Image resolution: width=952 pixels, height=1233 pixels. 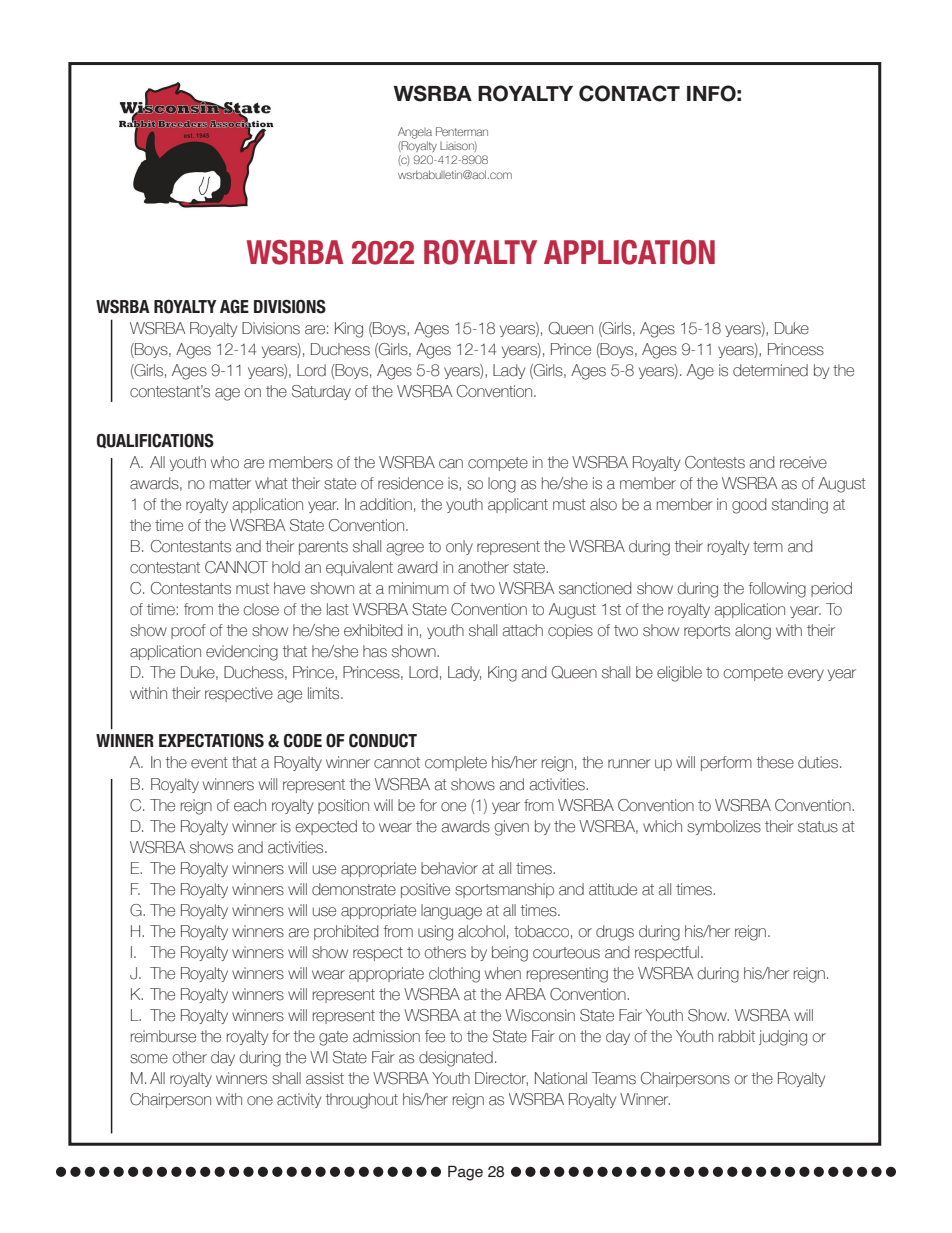 I want to click on Contests, so click(x=715, y=462).
